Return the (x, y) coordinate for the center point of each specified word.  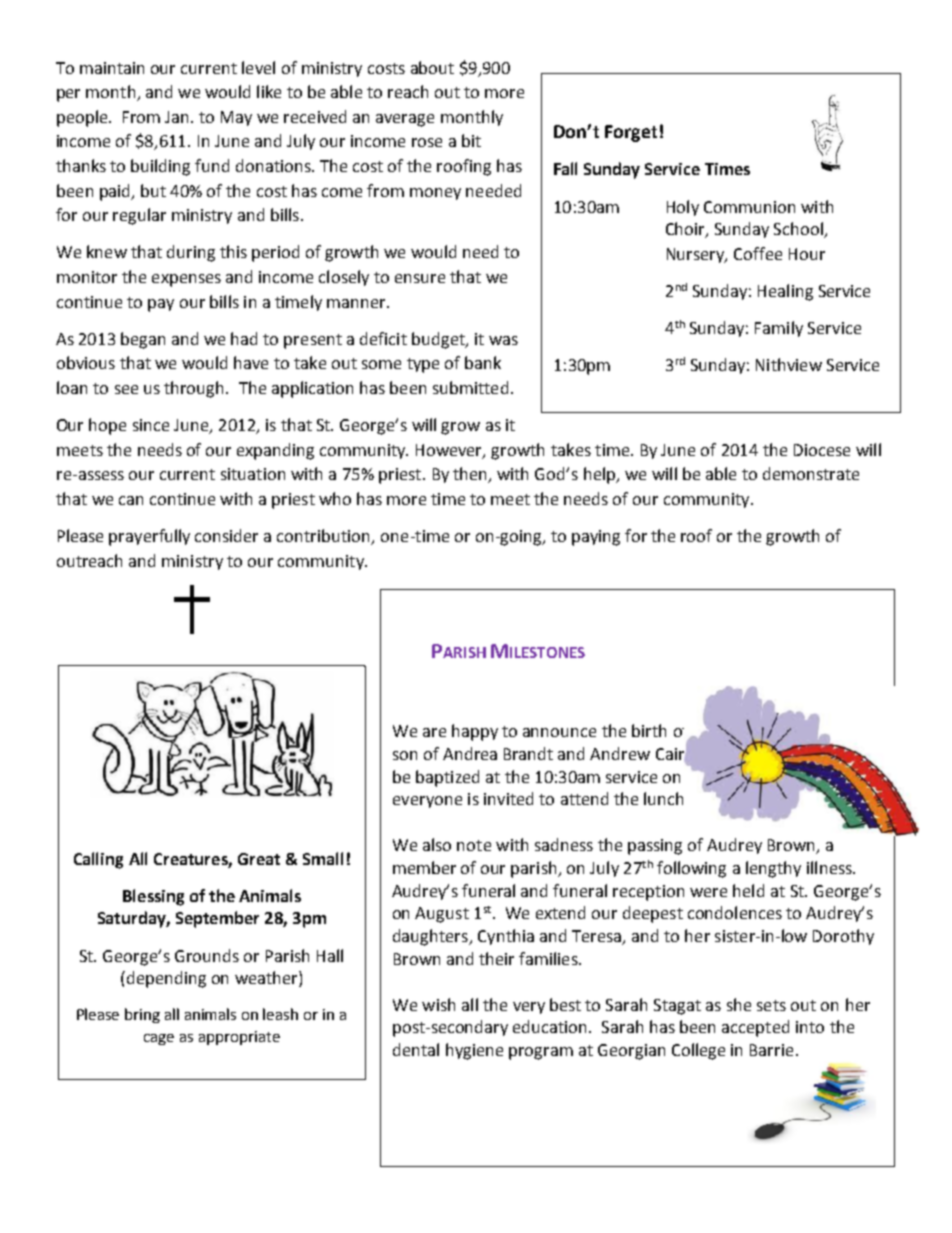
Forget (631, 133)
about (432, 67)
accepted (755, 1028)
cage (159, 1039)
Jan (176, 117)
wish (438, 1004)
